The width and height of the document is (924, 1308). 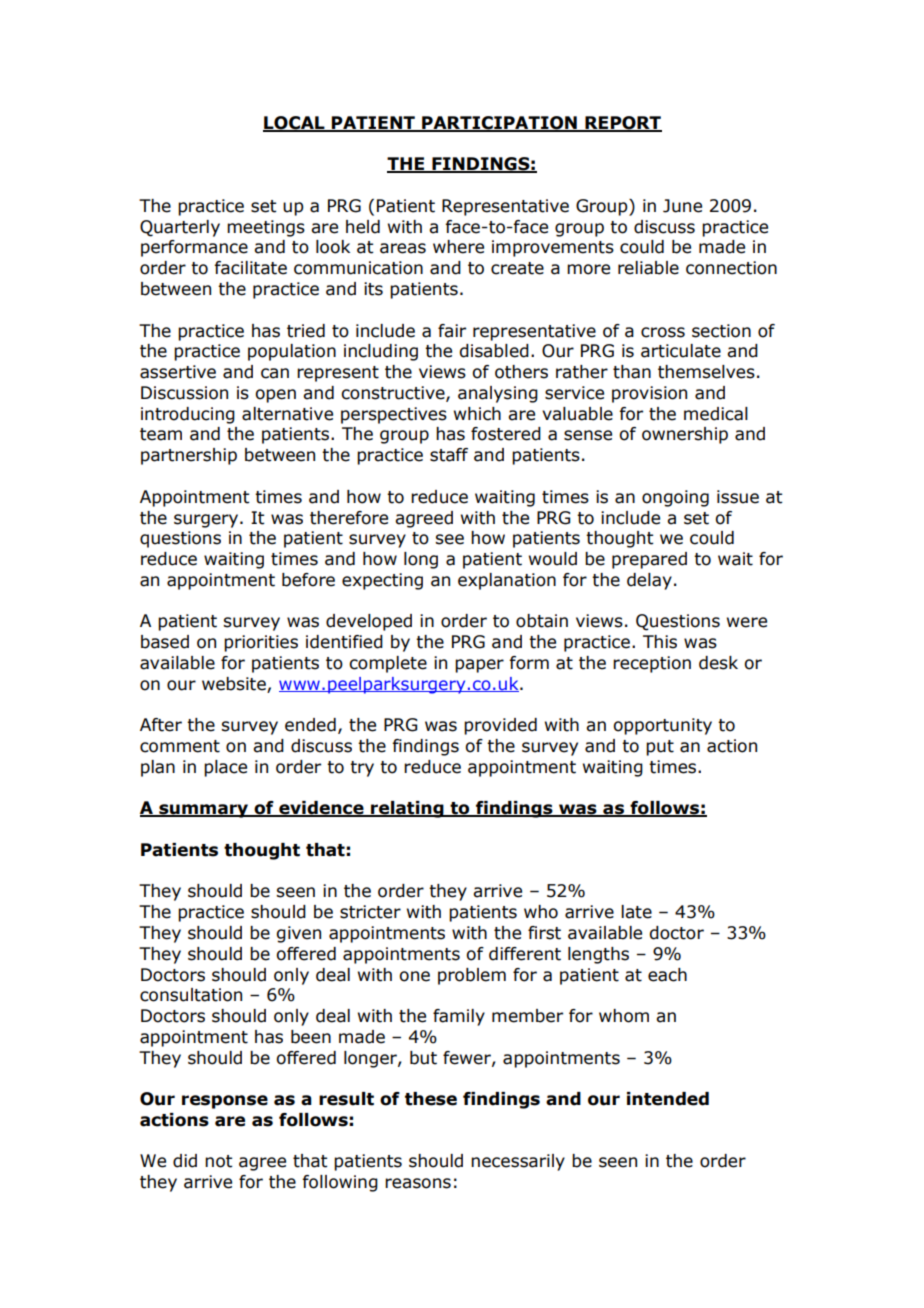 What do you see at coordinates (479, 666) in the document?
I see `paper` at bounding box center [479, 666].
